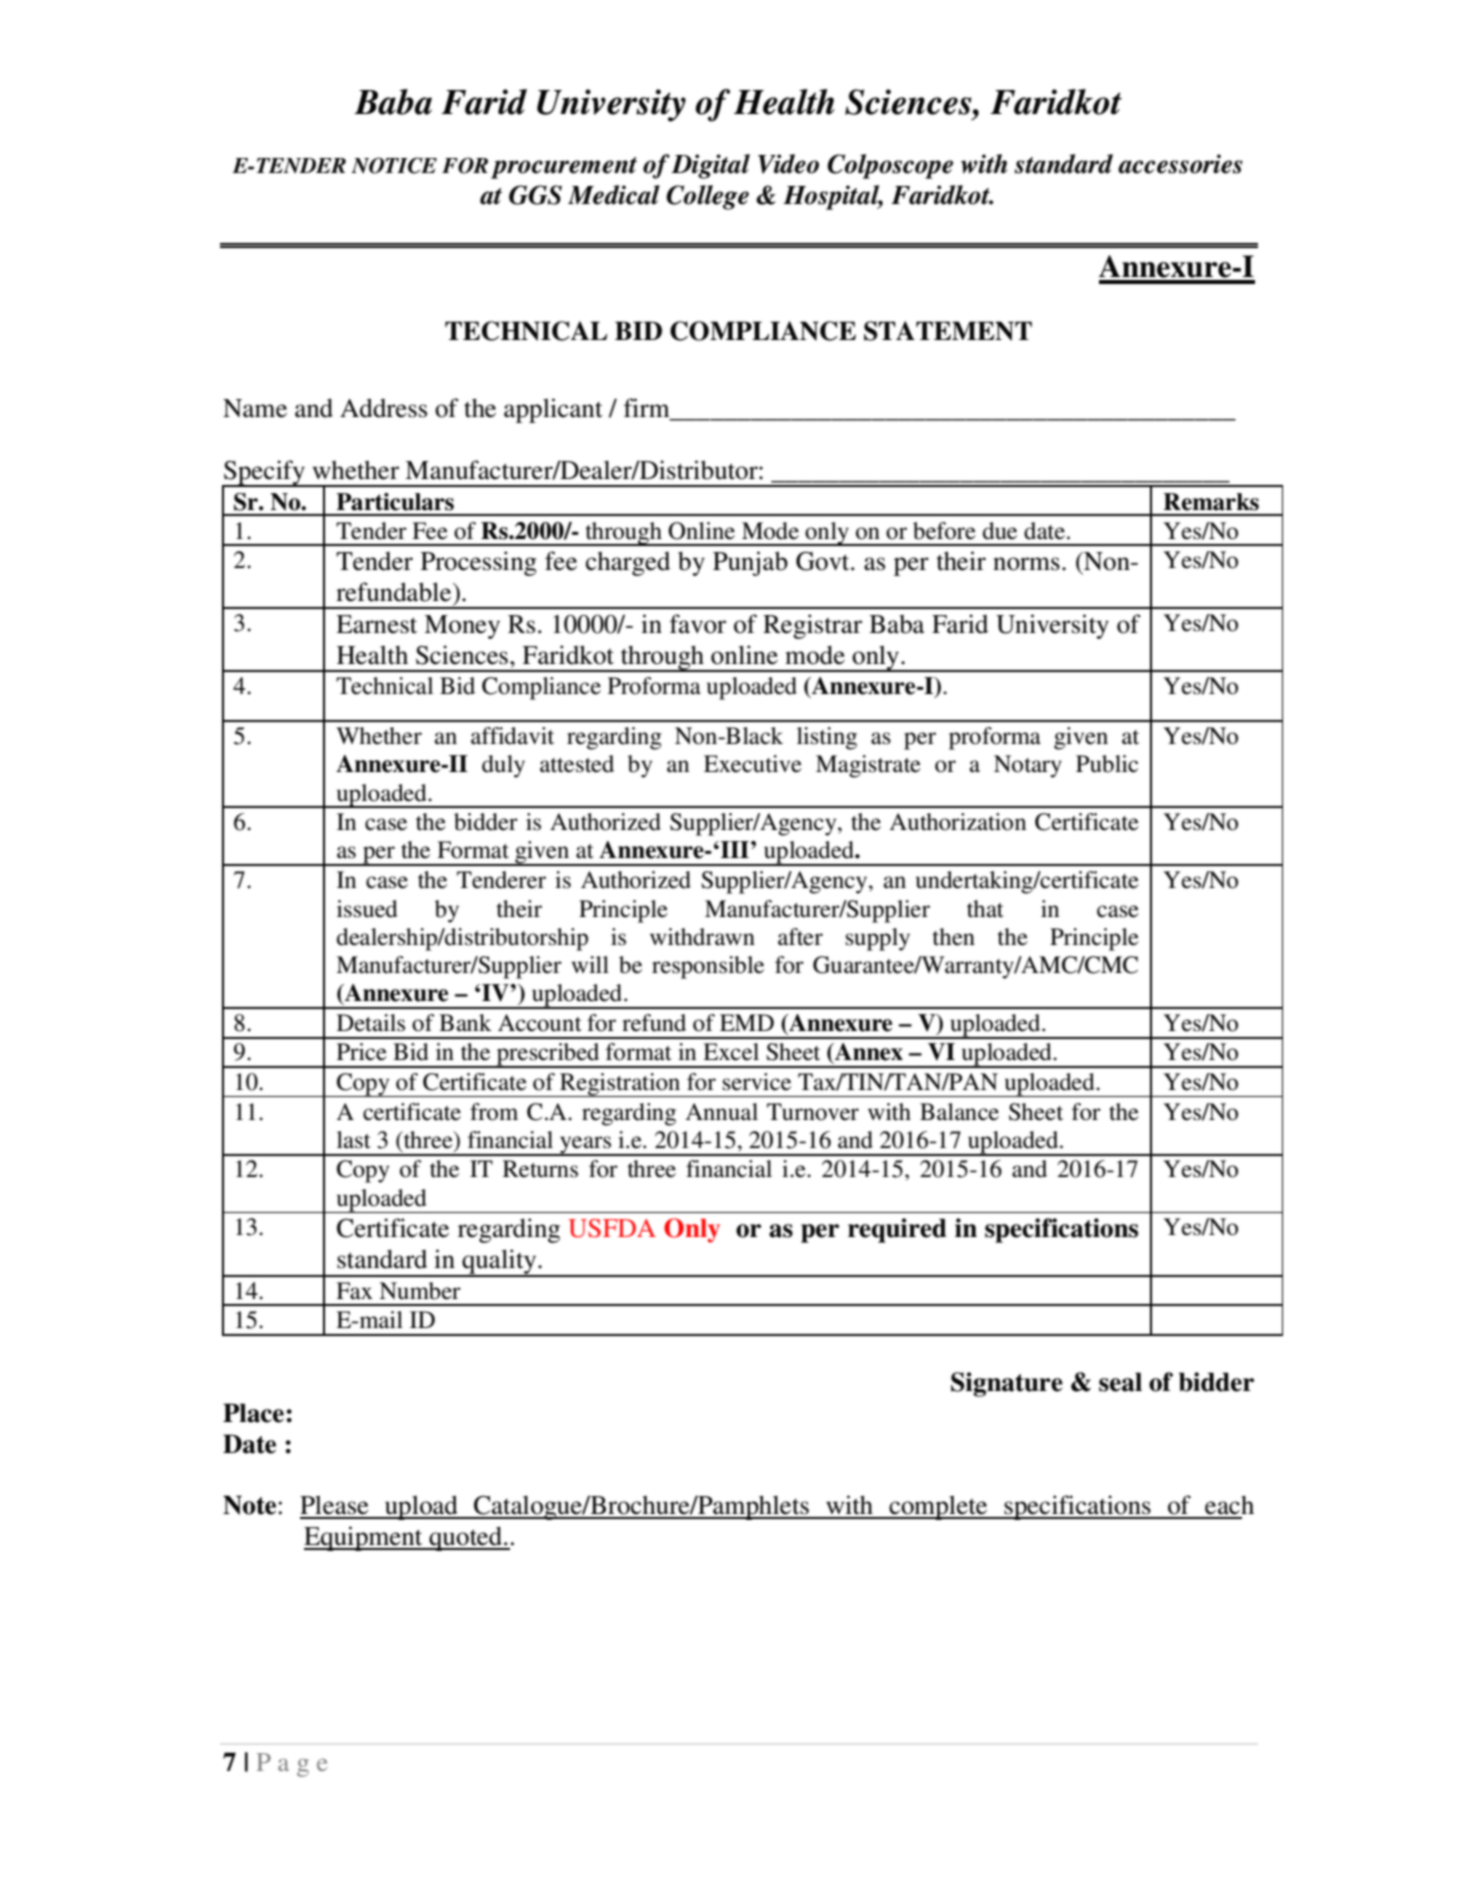  What do you see at coordinates (938, 1507) in the image?
I see `complete` at bounding box center [938, 1507].
